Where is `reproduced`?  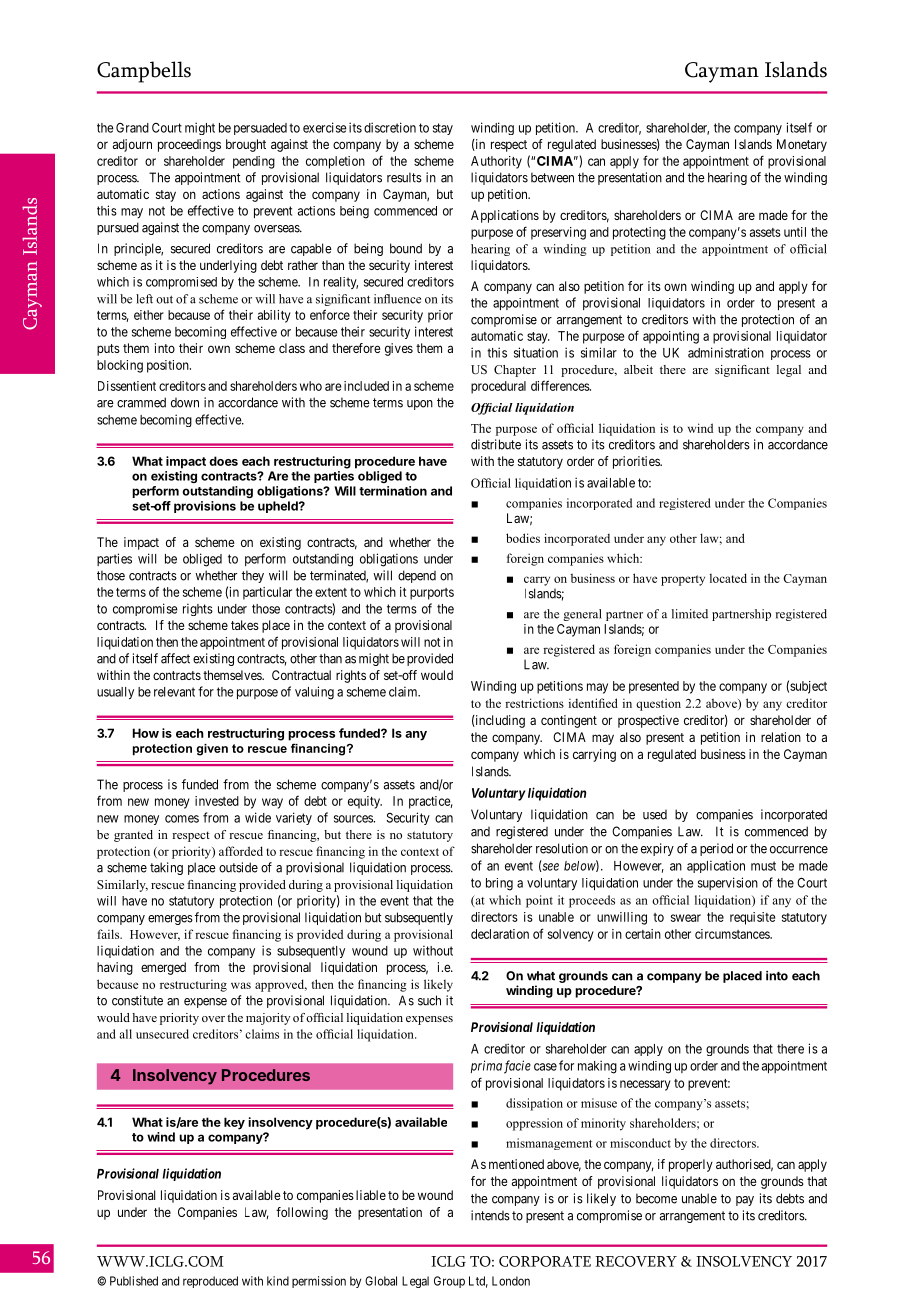
reproduced is located at coordinates (210, 1282).
